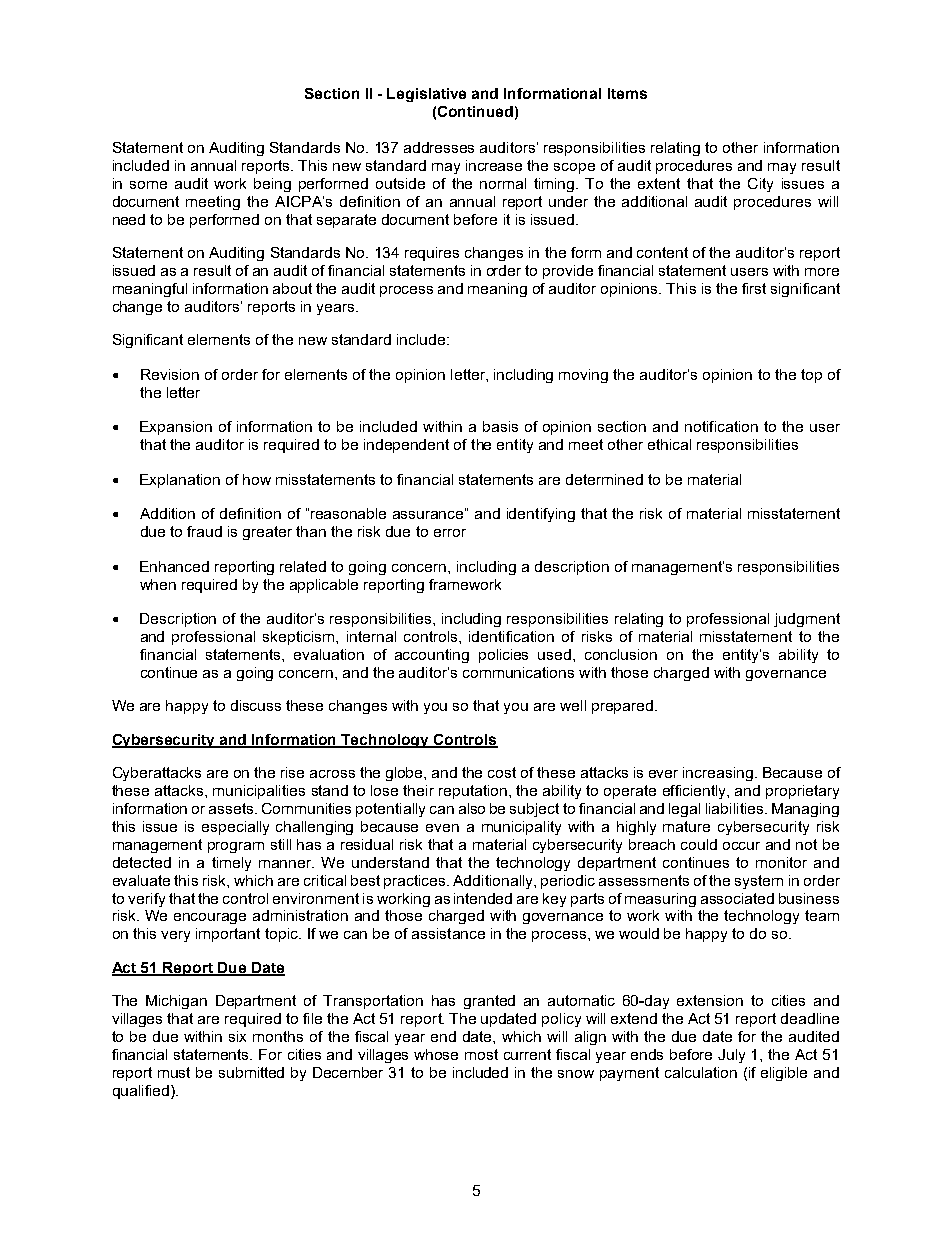 This screenshot has height=1233, width=952. What do you see at coordinates (272, 185) in the screenshot?
I see `being` at bounding box center [272, 185].
